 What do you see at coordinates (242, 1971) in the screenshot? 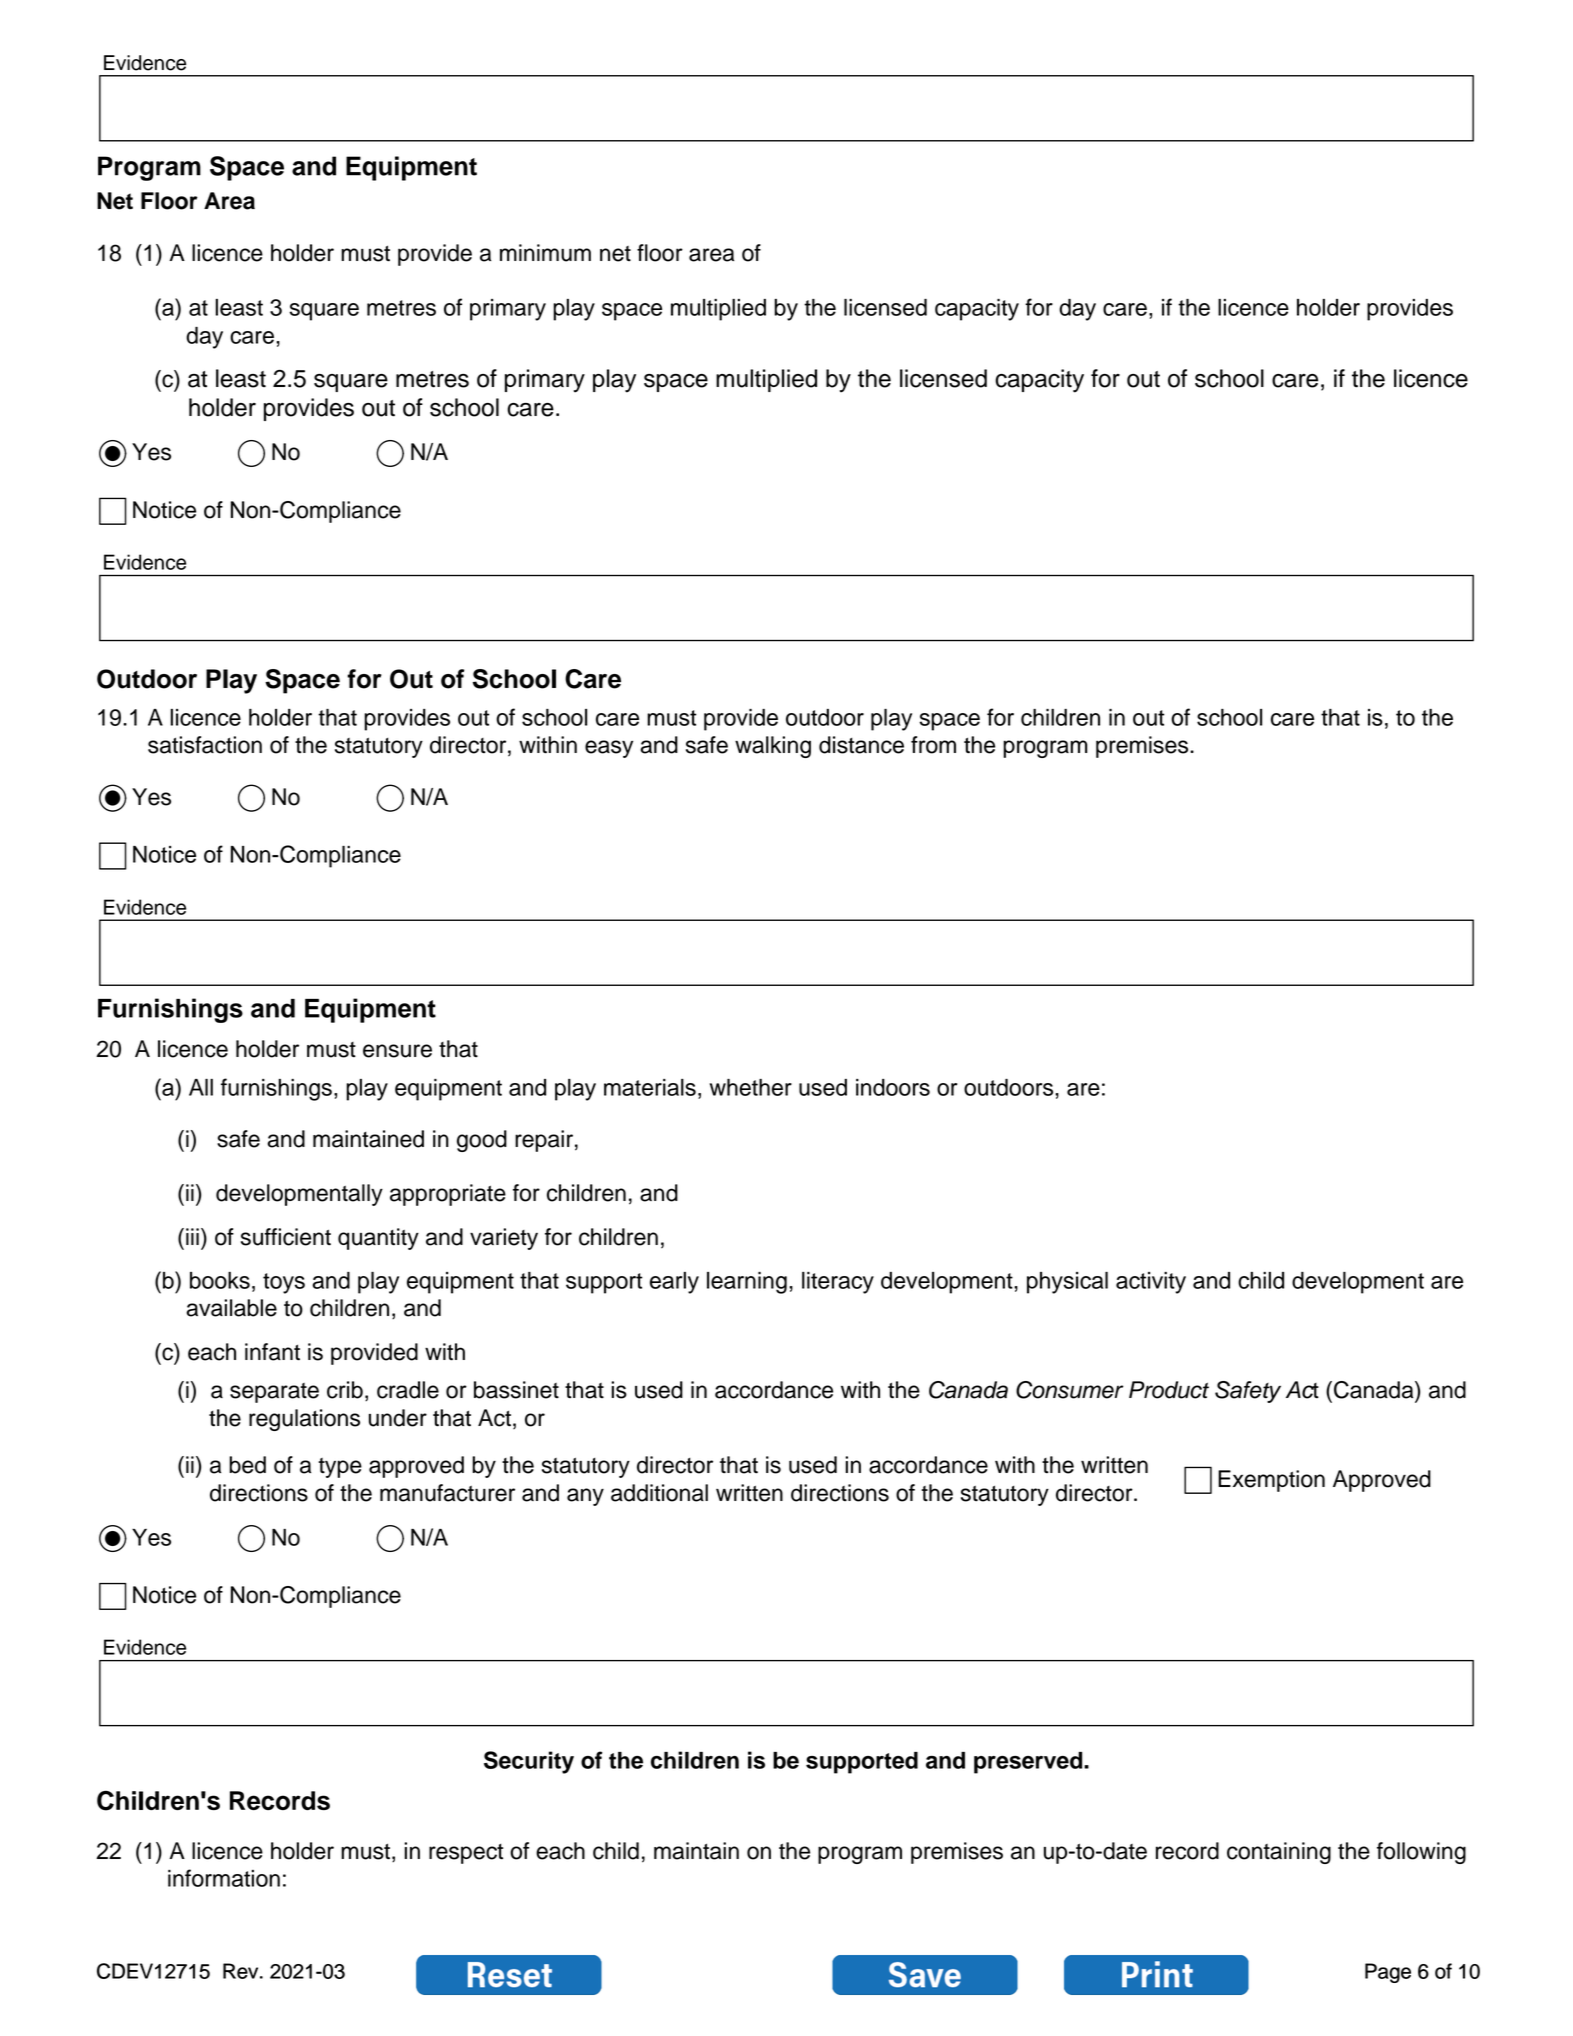
I see `Rev` at bounding box center [242, 1971].
